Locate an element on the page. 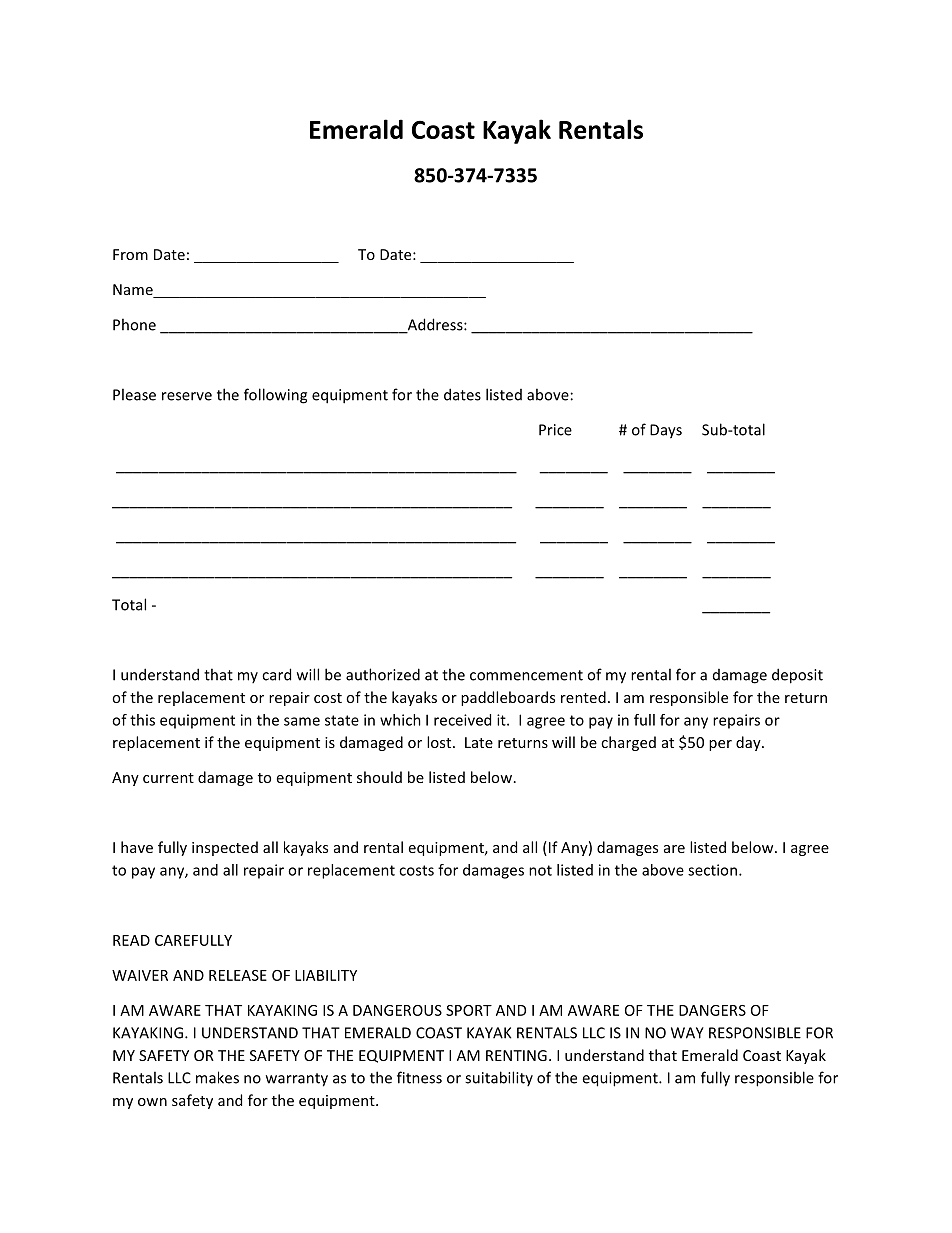  READ is located at coordinates (131, 940).
